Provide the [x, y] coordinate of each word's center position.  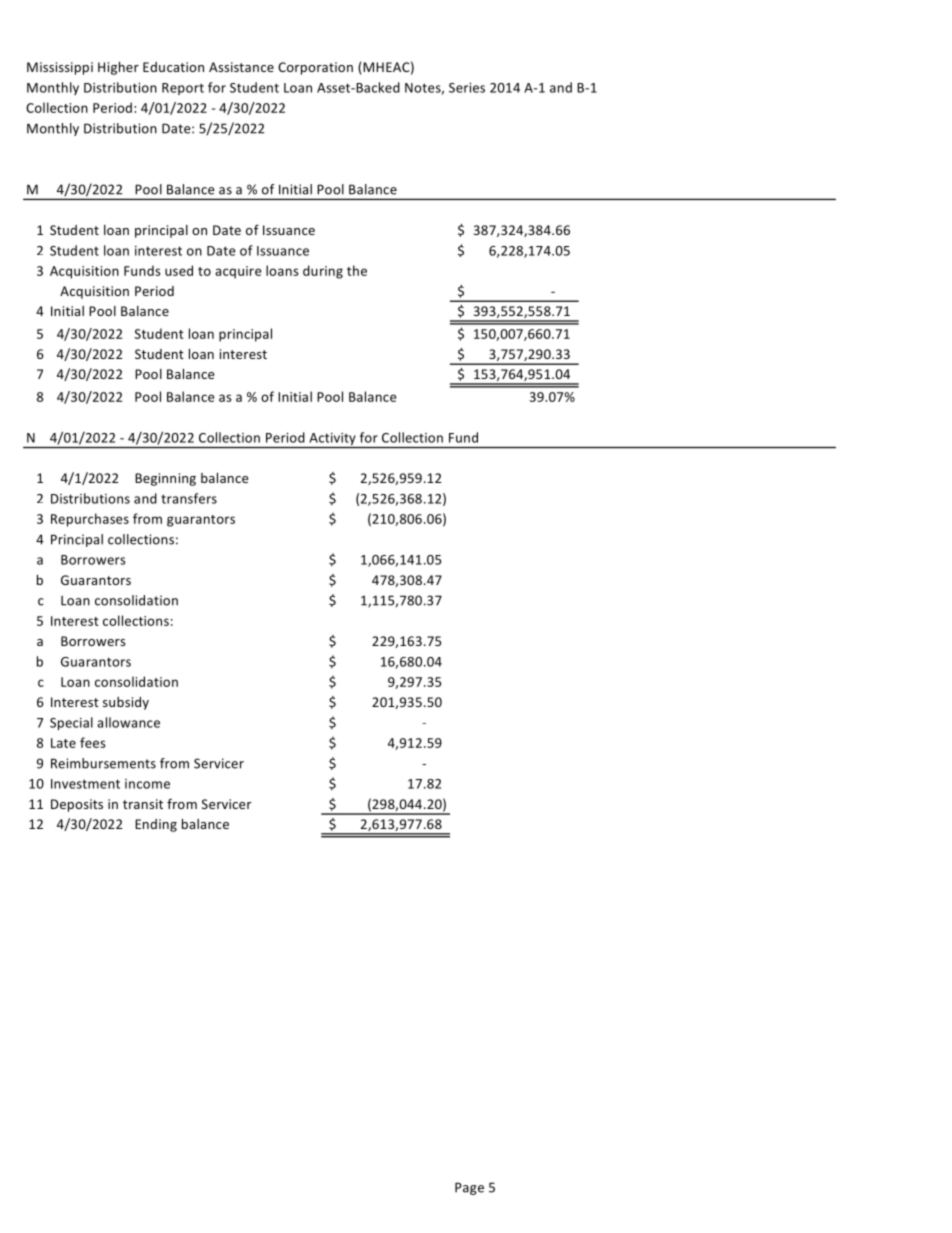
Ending [156, 825]
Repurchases [90, 520]
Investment [85, 784]
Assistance [241, 67]
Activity [332, 440]
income [147, 784]
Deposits [77, 805]
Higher [118, 68]
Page [469, 1188]
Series [467, 88]
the [357, 270]
